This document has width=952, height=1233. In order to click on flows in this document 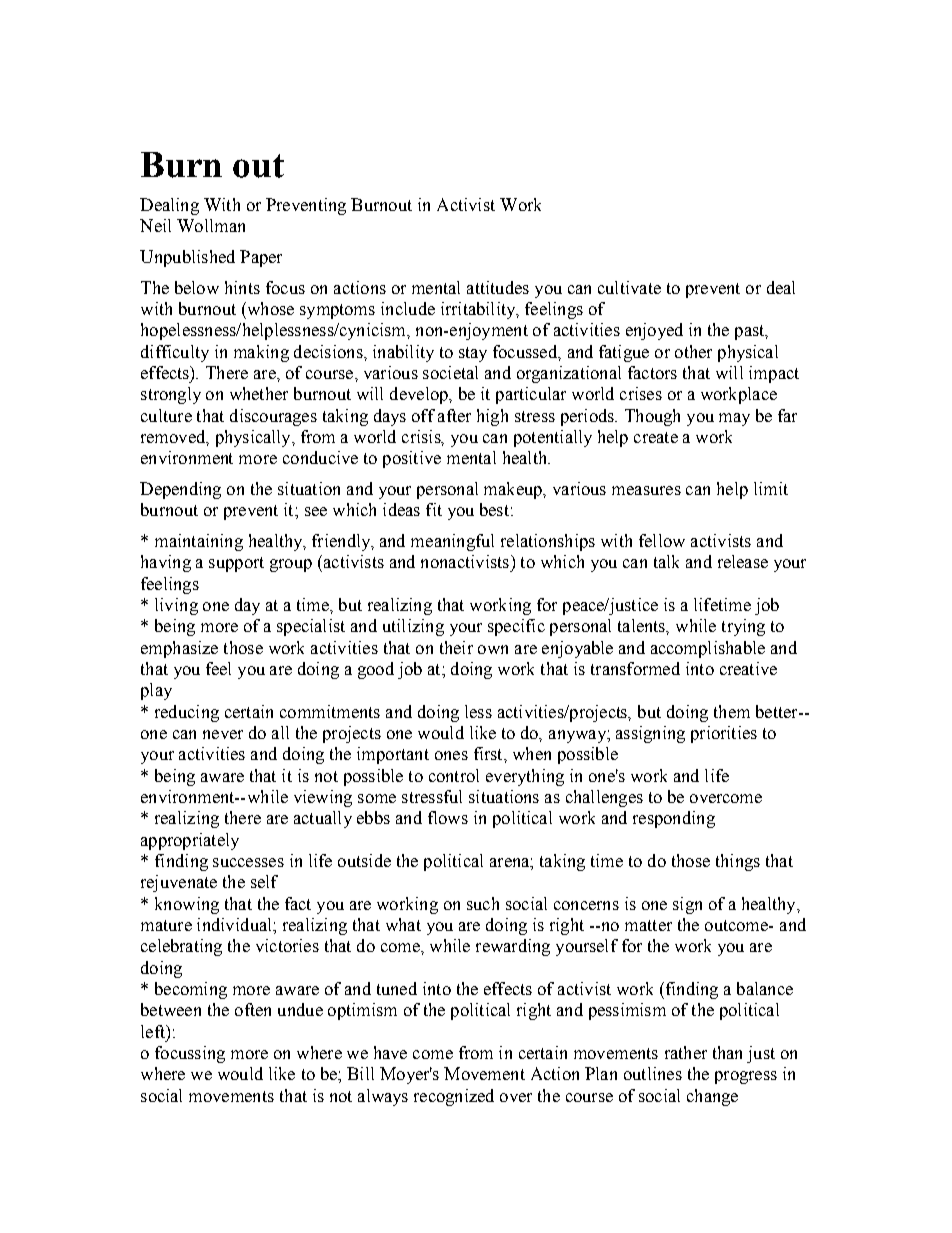, I will do `click(448, 817)`.
